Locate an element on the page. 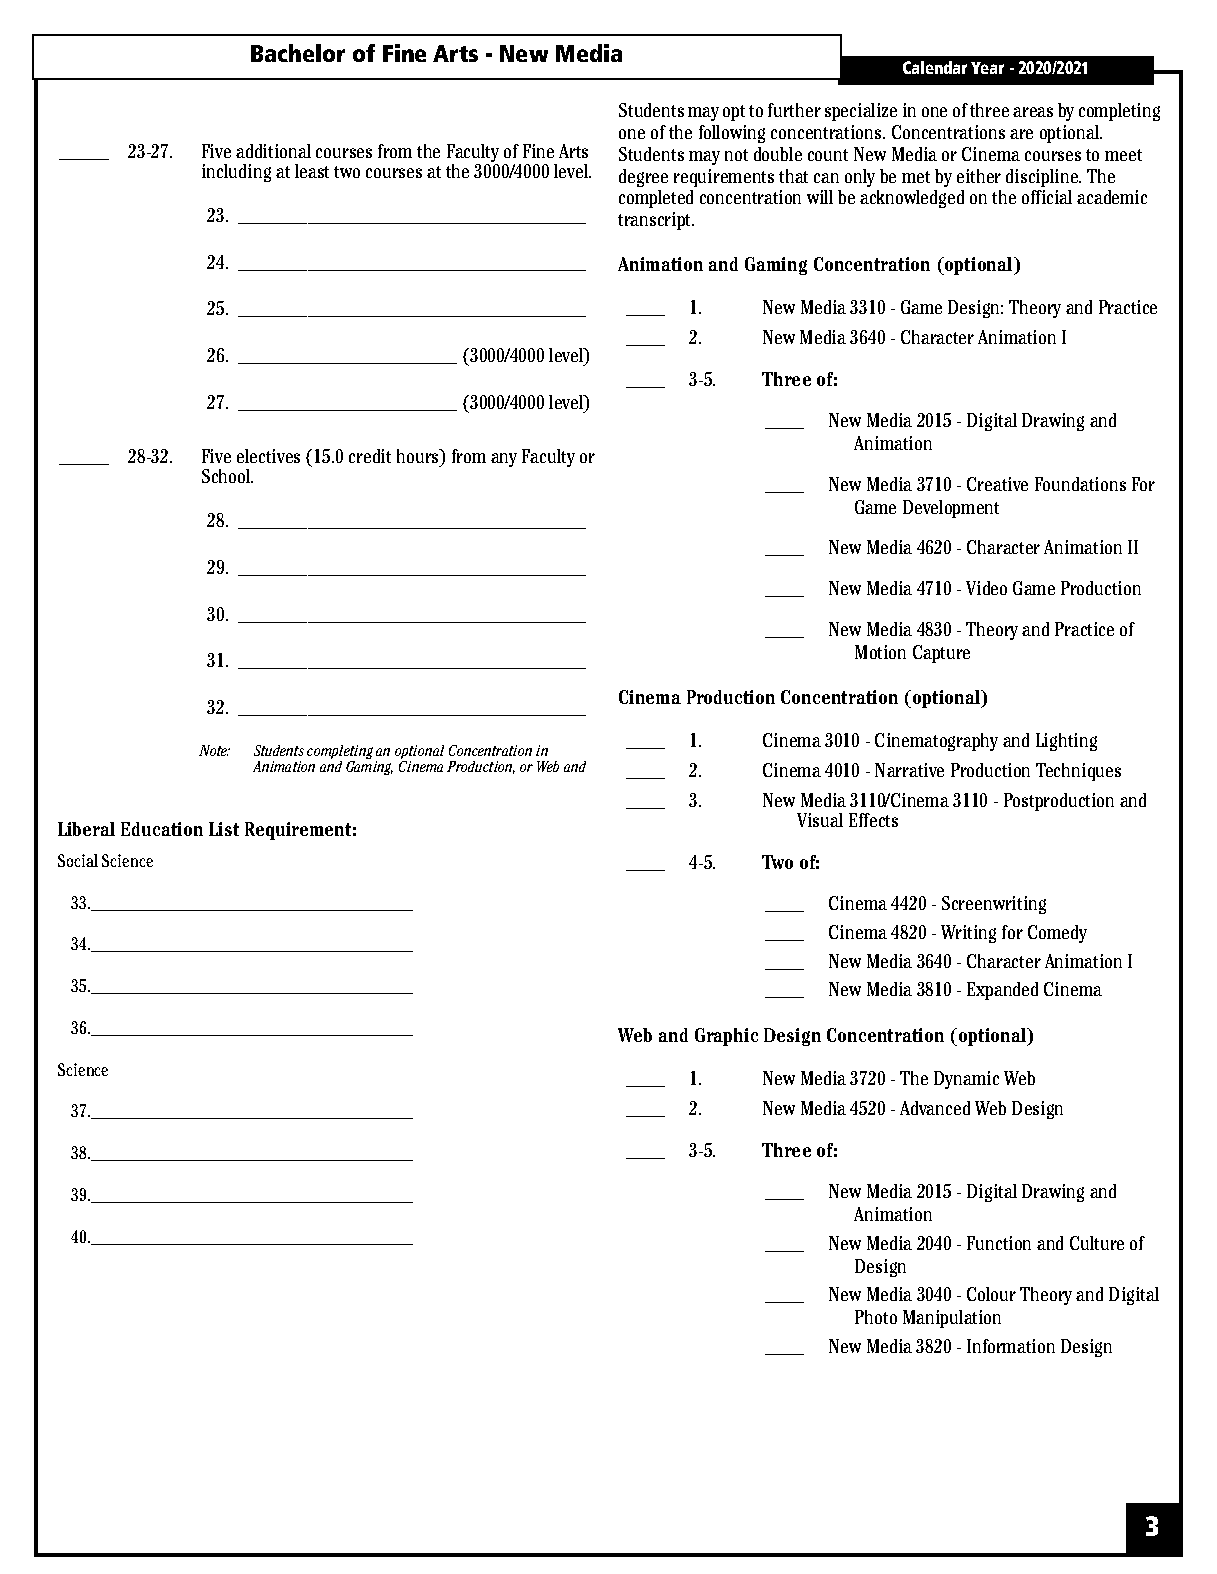 Image resolution: width=1217 pixels, height=1574 pixels. Year is located at coordinates (987, 68).
